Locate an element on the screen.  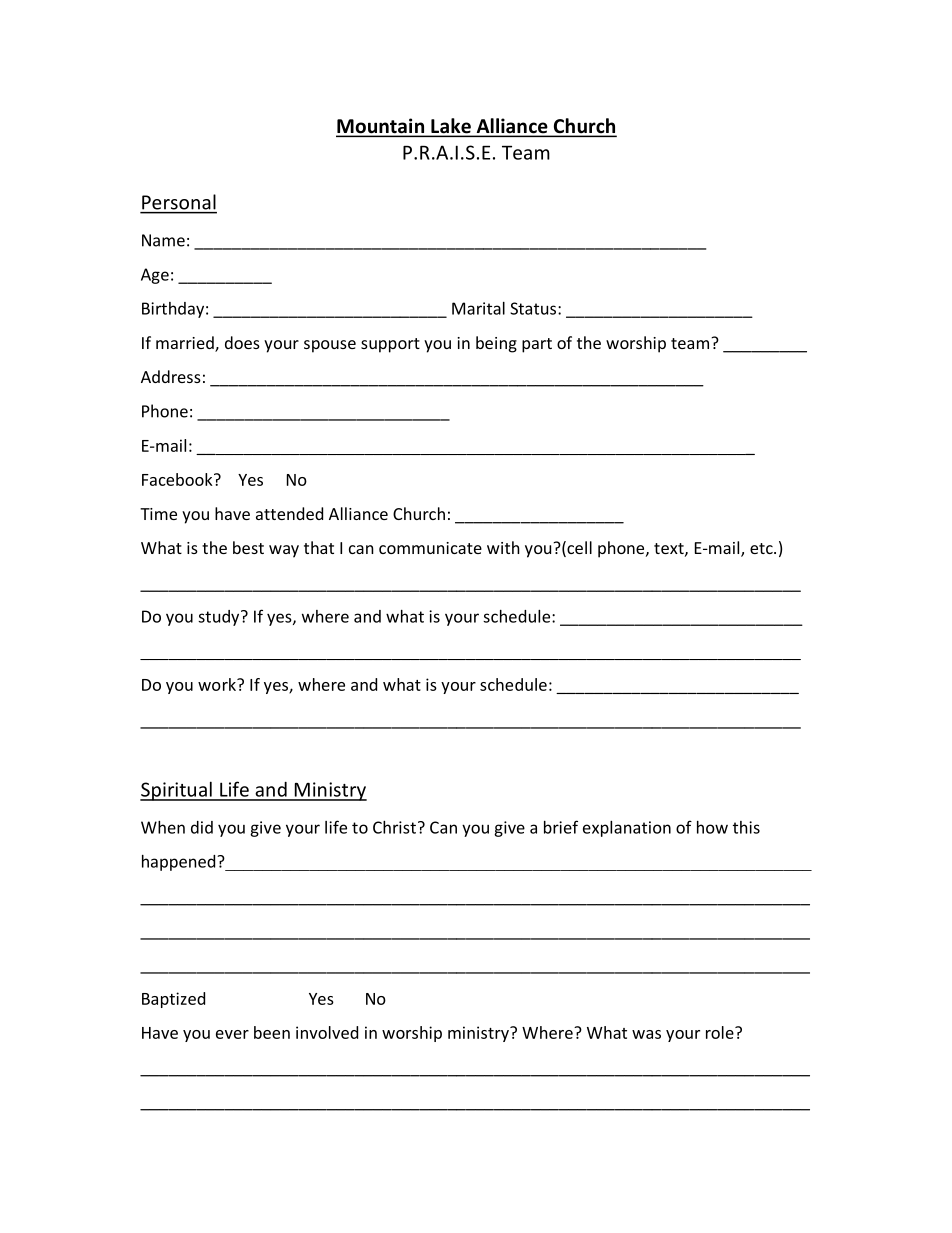
ever is located at coordinates (232, 1034).
